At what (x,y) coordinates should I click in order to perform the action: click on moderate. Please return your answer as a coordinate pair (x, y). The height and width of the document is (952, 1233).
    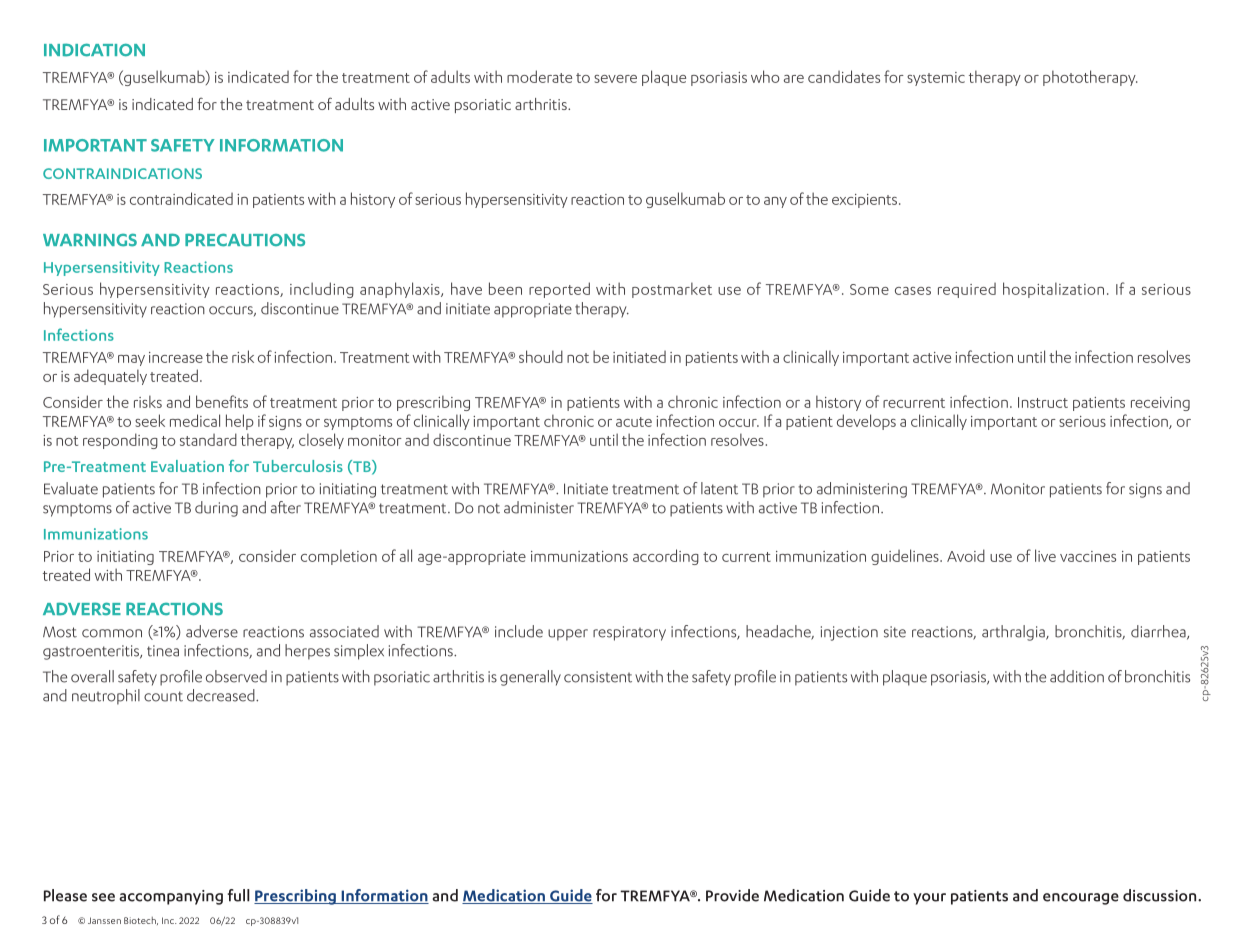
    Looking at the image, I should click on (539, 76).
